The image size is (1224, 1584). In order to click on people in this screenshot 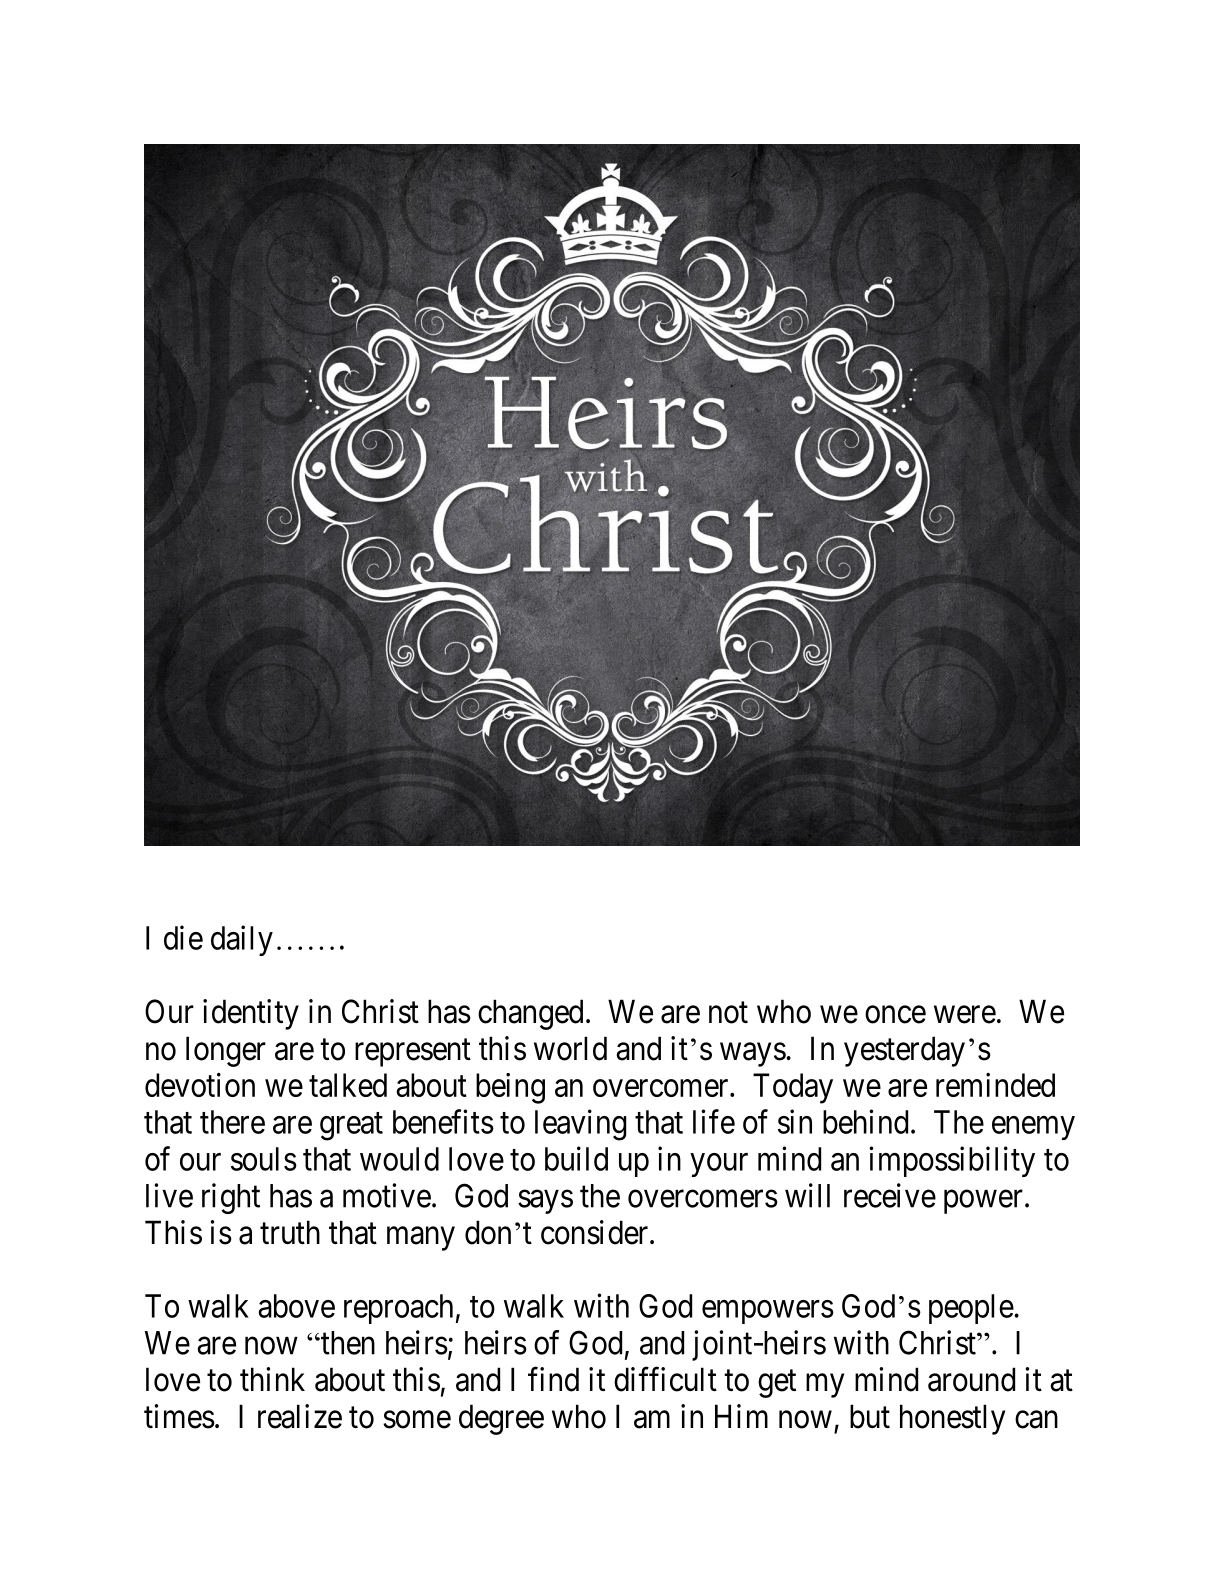, I will do `click(971, 1309)`.
